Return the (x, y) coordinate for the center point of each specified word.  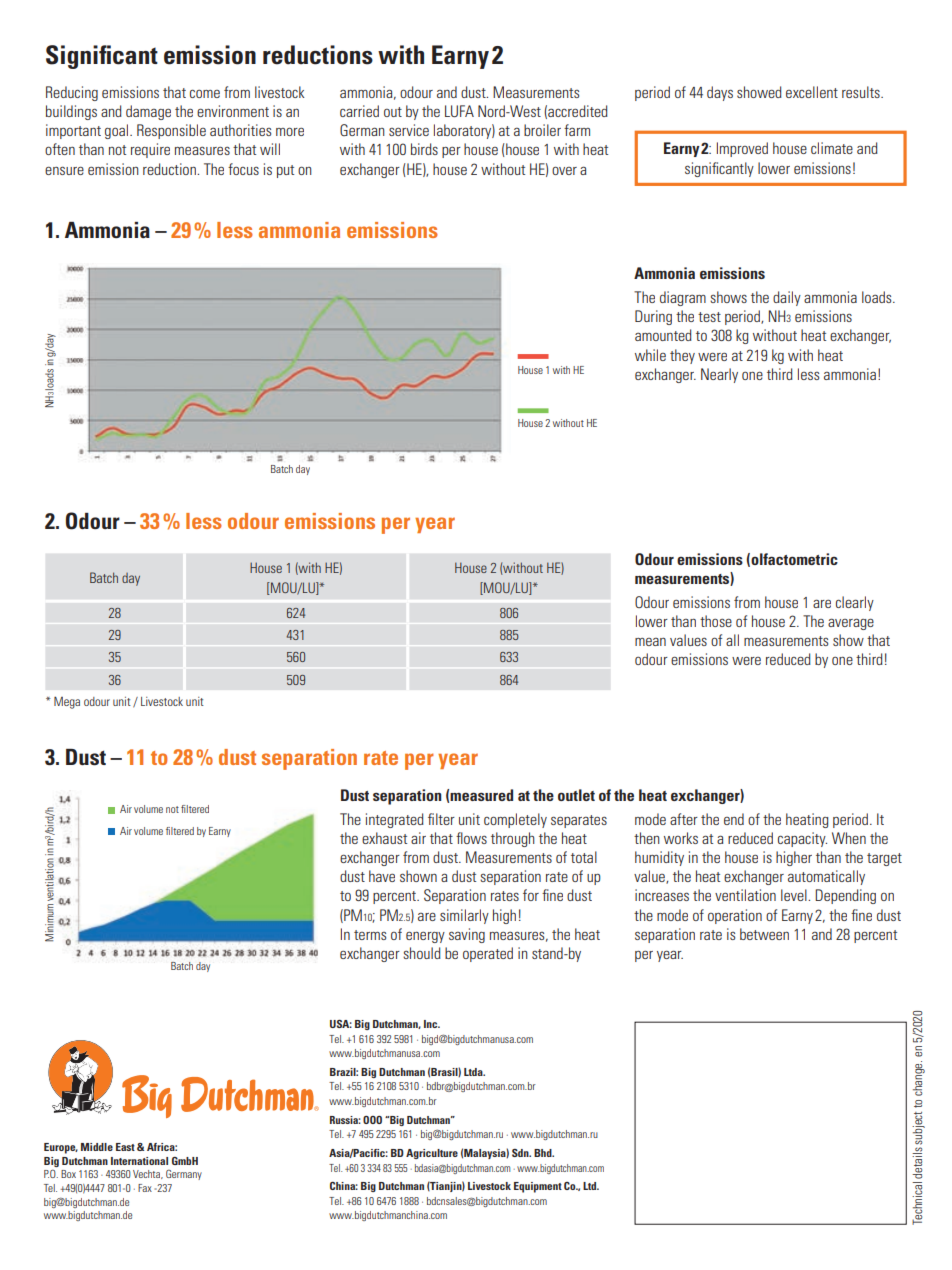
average (851, 624)
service (409, 130)
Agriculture (432, 1154)
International (139, 1161)
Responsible (171, 131)
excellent (812, 92)
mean (650, 642)
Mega (67, 702)
